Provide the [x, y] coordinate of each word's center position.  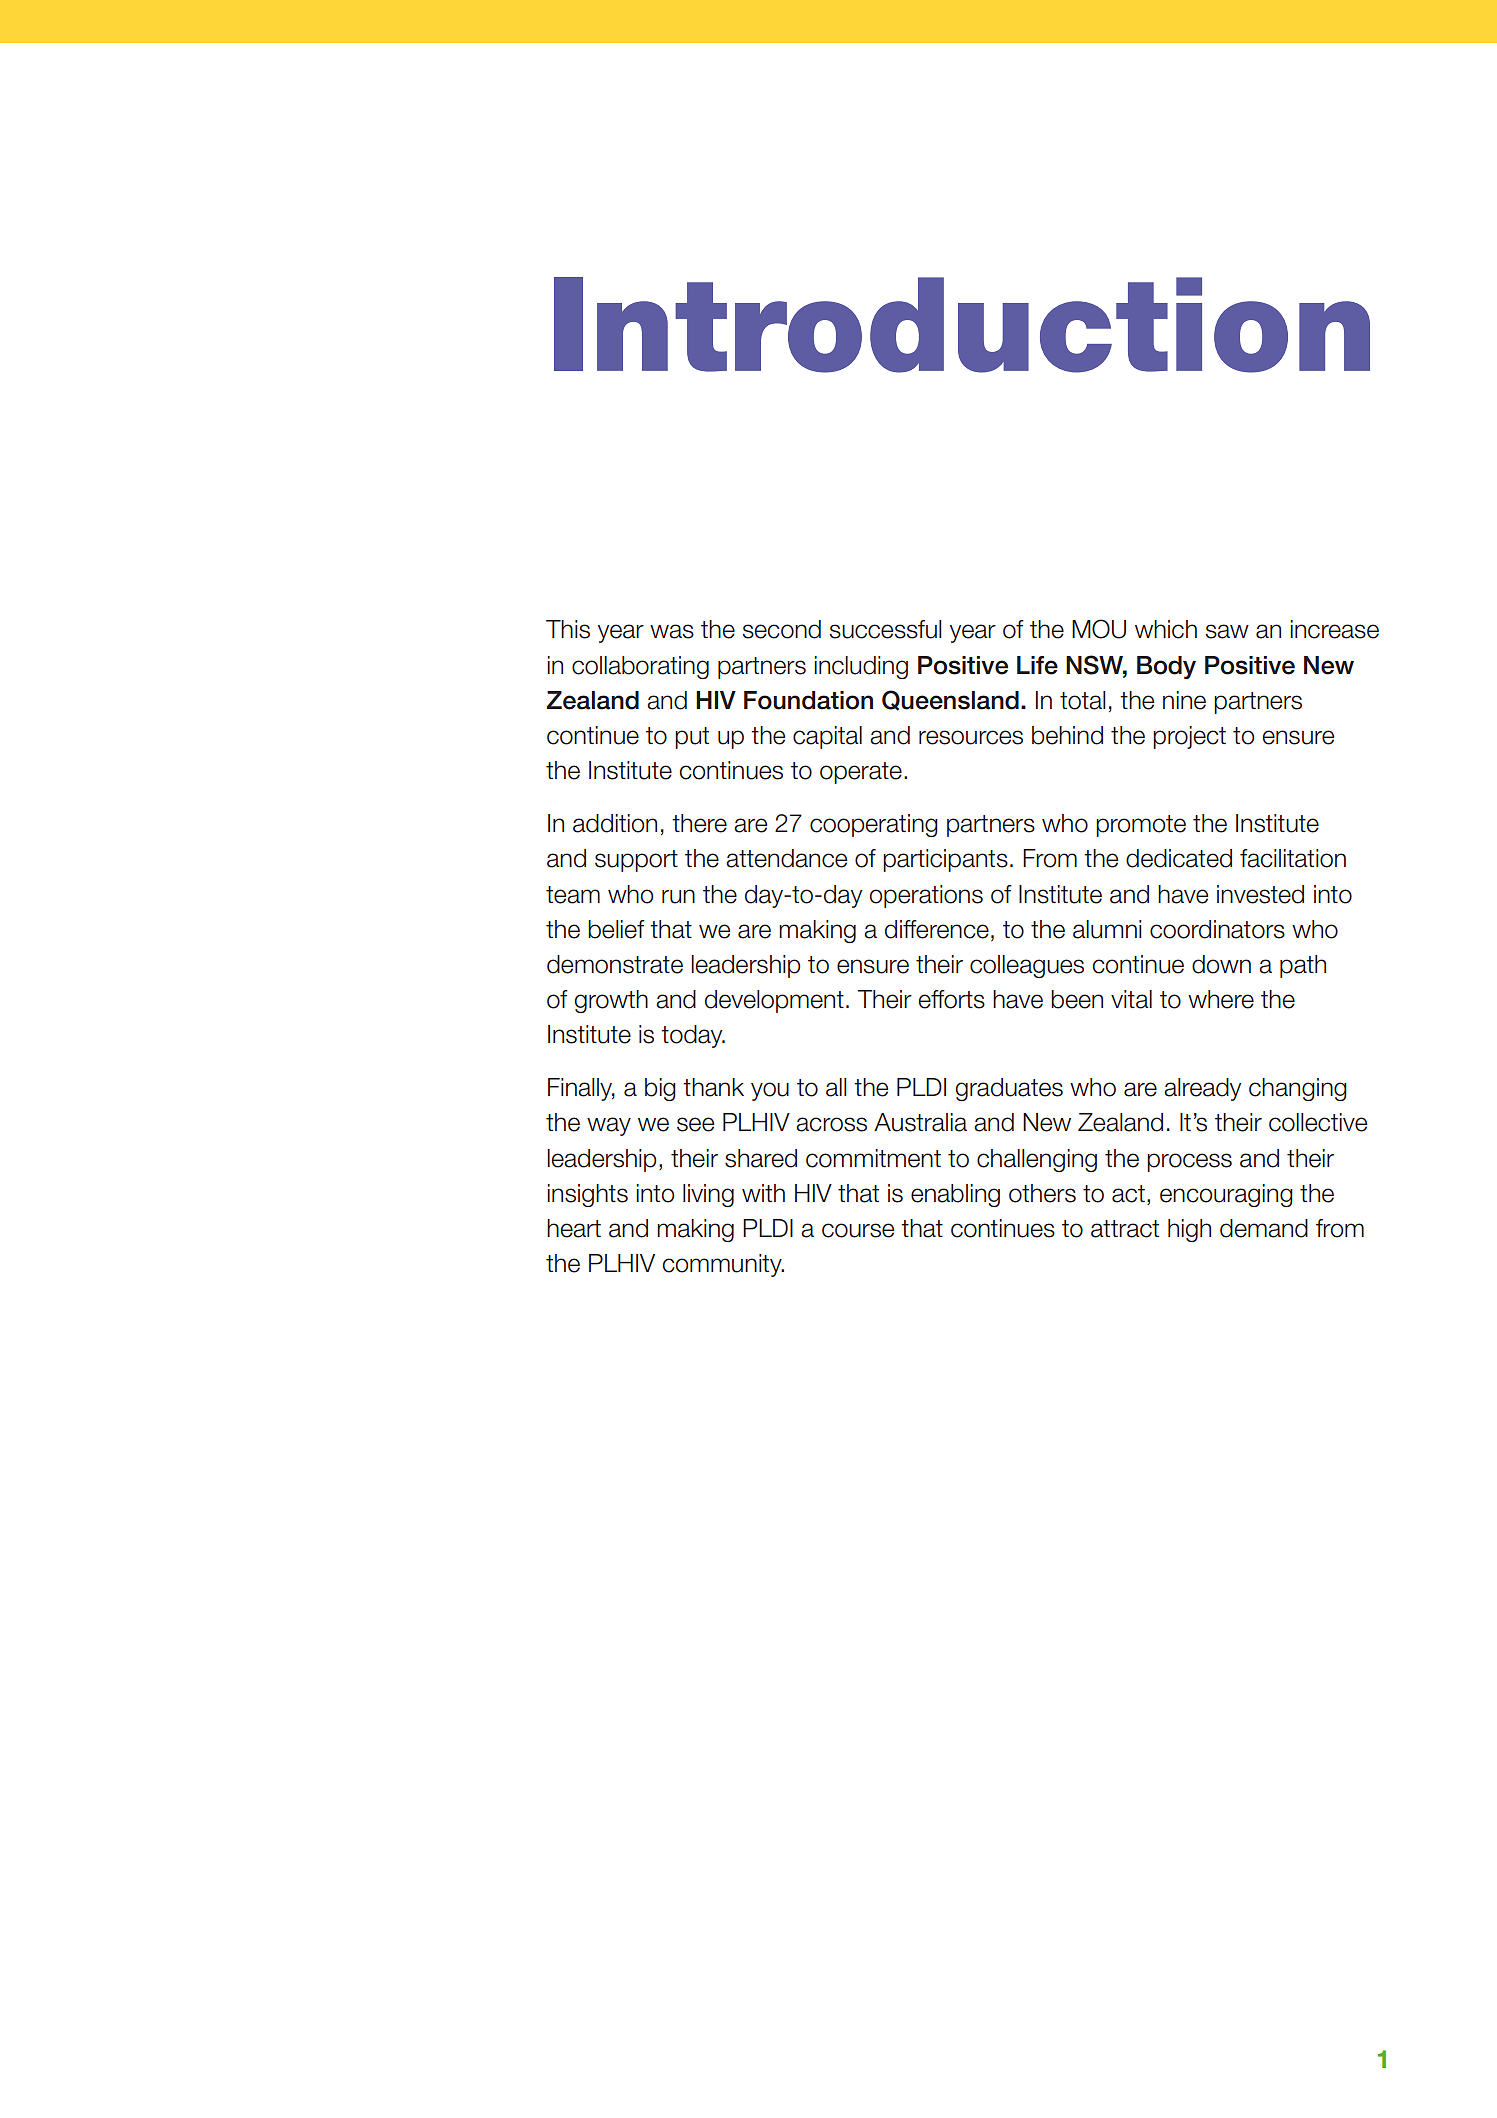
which [1166, 629]
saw [1227, 631]
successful [886, 629]
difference [937, 929]
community [723, 1265]
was [672, 631]
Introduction [962, 325]
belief [616, 929]
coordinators [1217, 929]
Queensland [950, 700]
